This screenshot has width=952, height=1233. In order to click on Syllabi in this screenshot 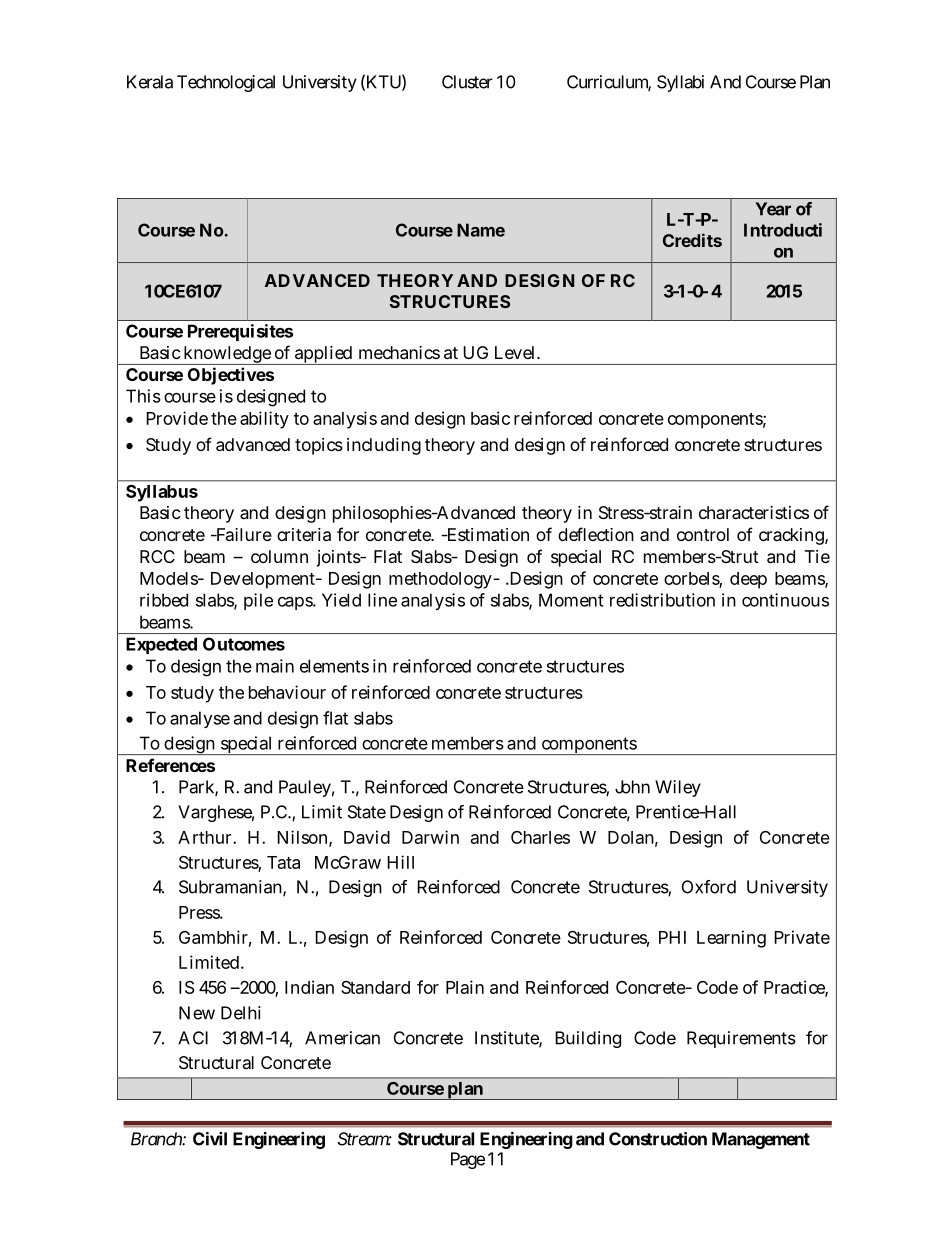, I will do `click(680, 83)`.
